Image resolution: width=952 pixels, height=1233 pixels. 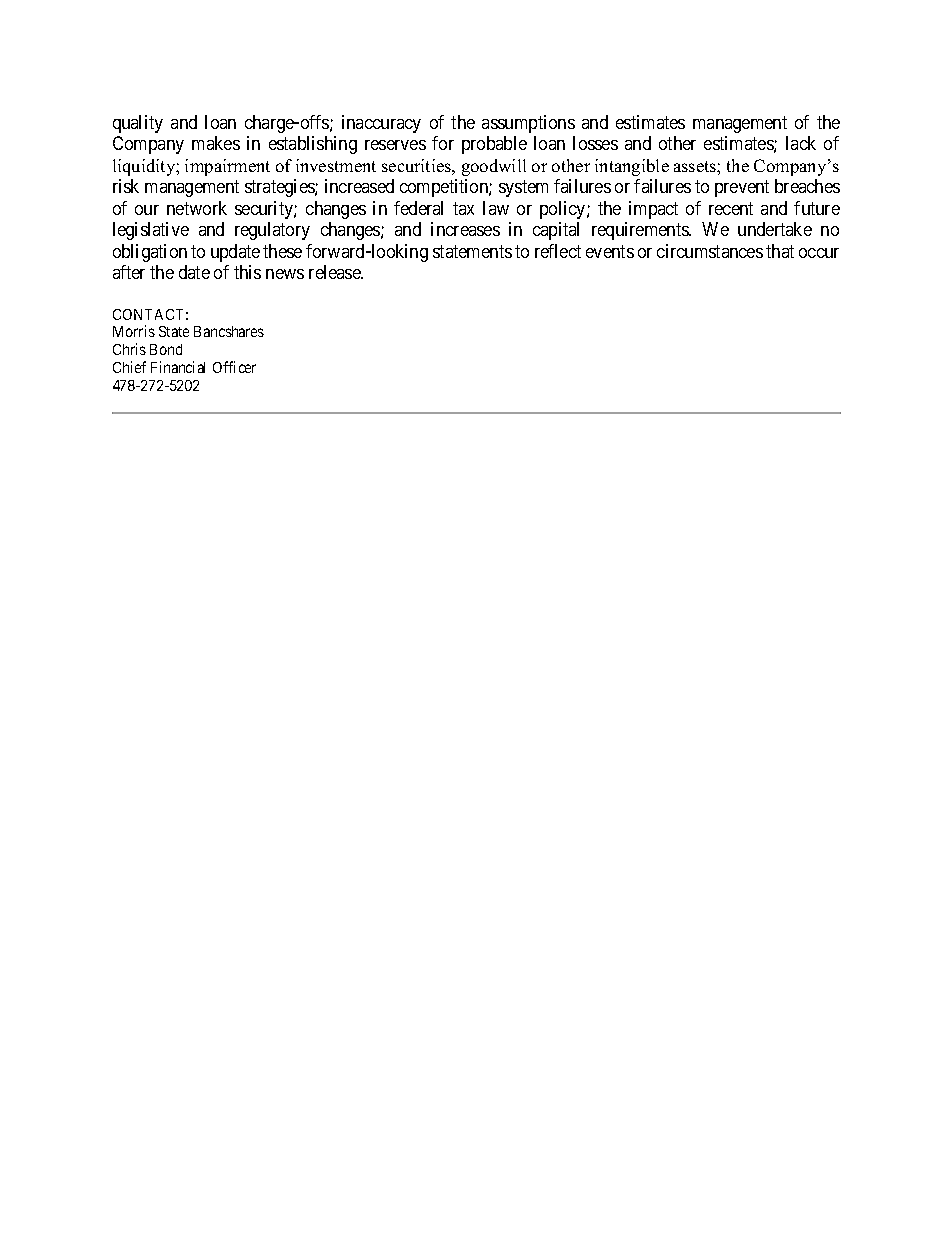 What do you see at coordinates (178, 367) in the document?
I see `Financial` at bounding box center [178, 367].
